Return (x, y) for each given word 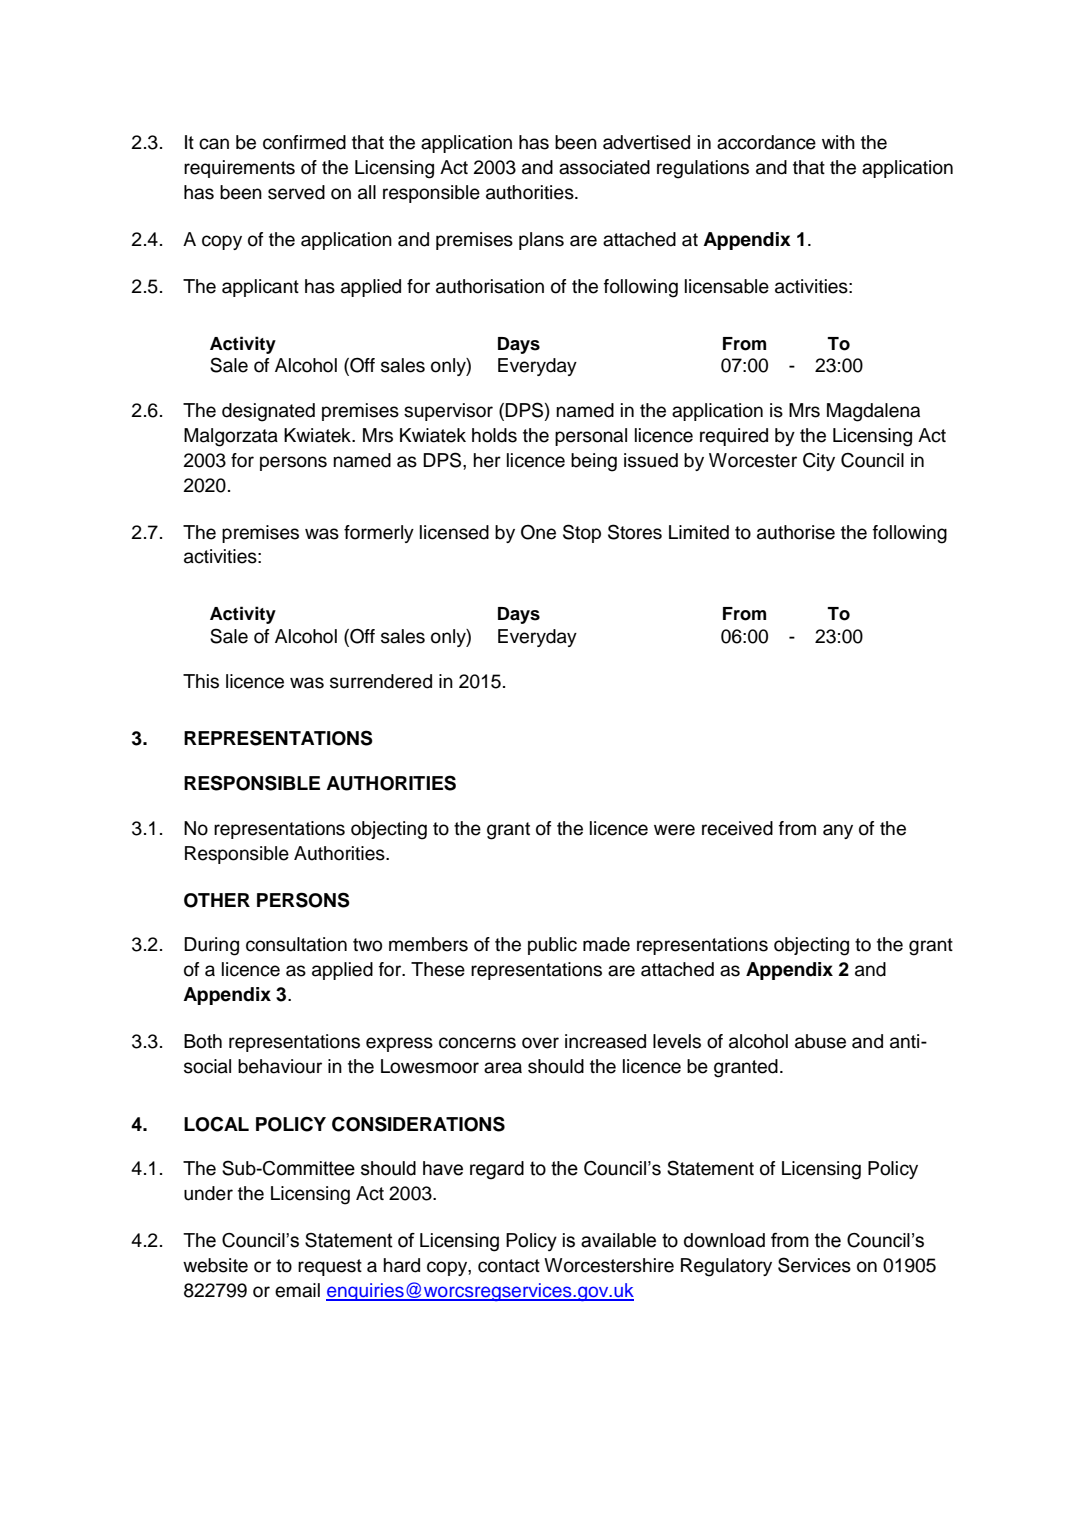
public (552, 946)
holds (494, 435)
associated (604, 167)
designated (268, 412)
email (297, 1290)
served (296, 192)
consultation (296, 944)
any (838, 831)
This (201, 681)
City (819, 461)
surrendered (381, 681)
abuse (820, 1041)
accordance (766, 142)
